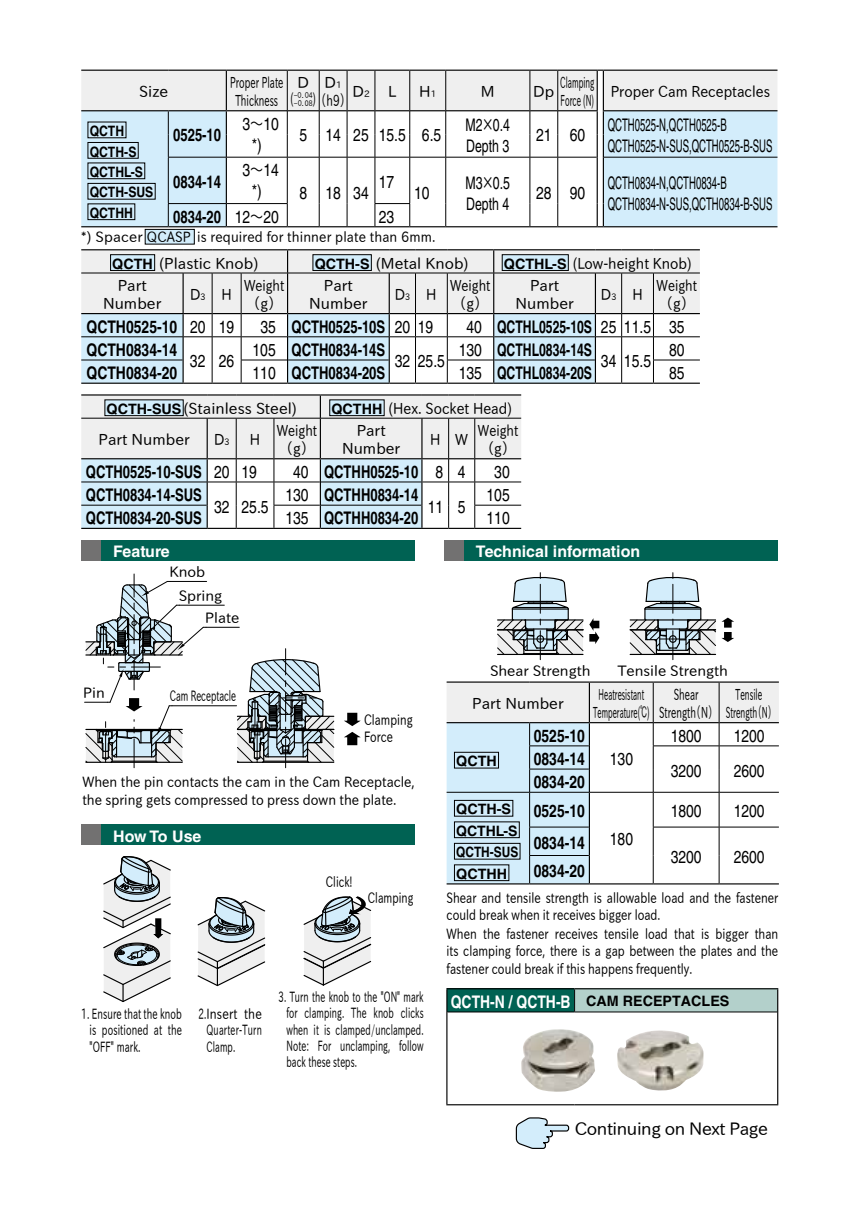 This screenshot has width=859, height=1218. I want to click on Size, so click(154, 91).
